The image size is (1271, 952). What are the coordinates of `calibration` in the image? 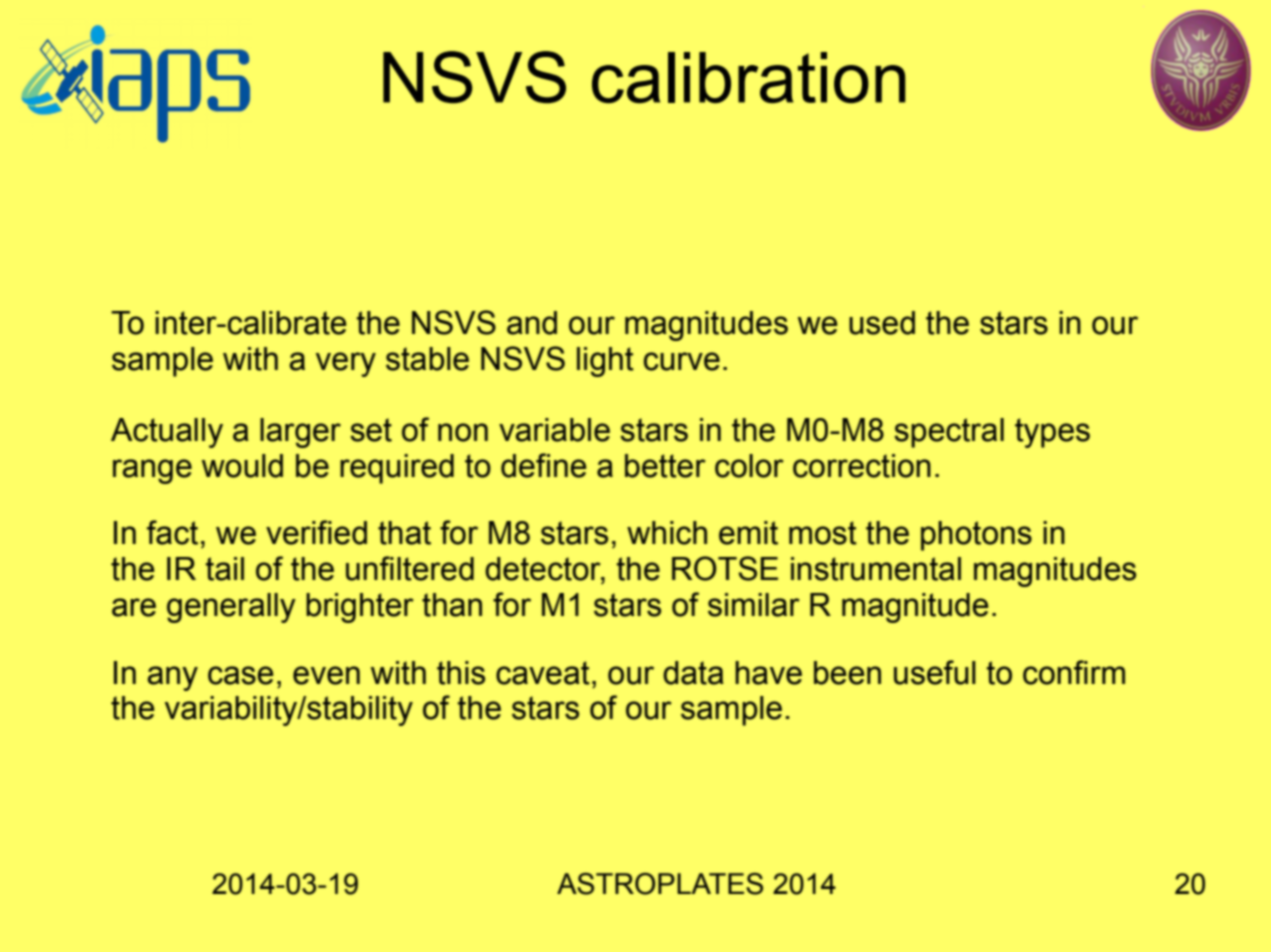 It's located at (749, 77).
